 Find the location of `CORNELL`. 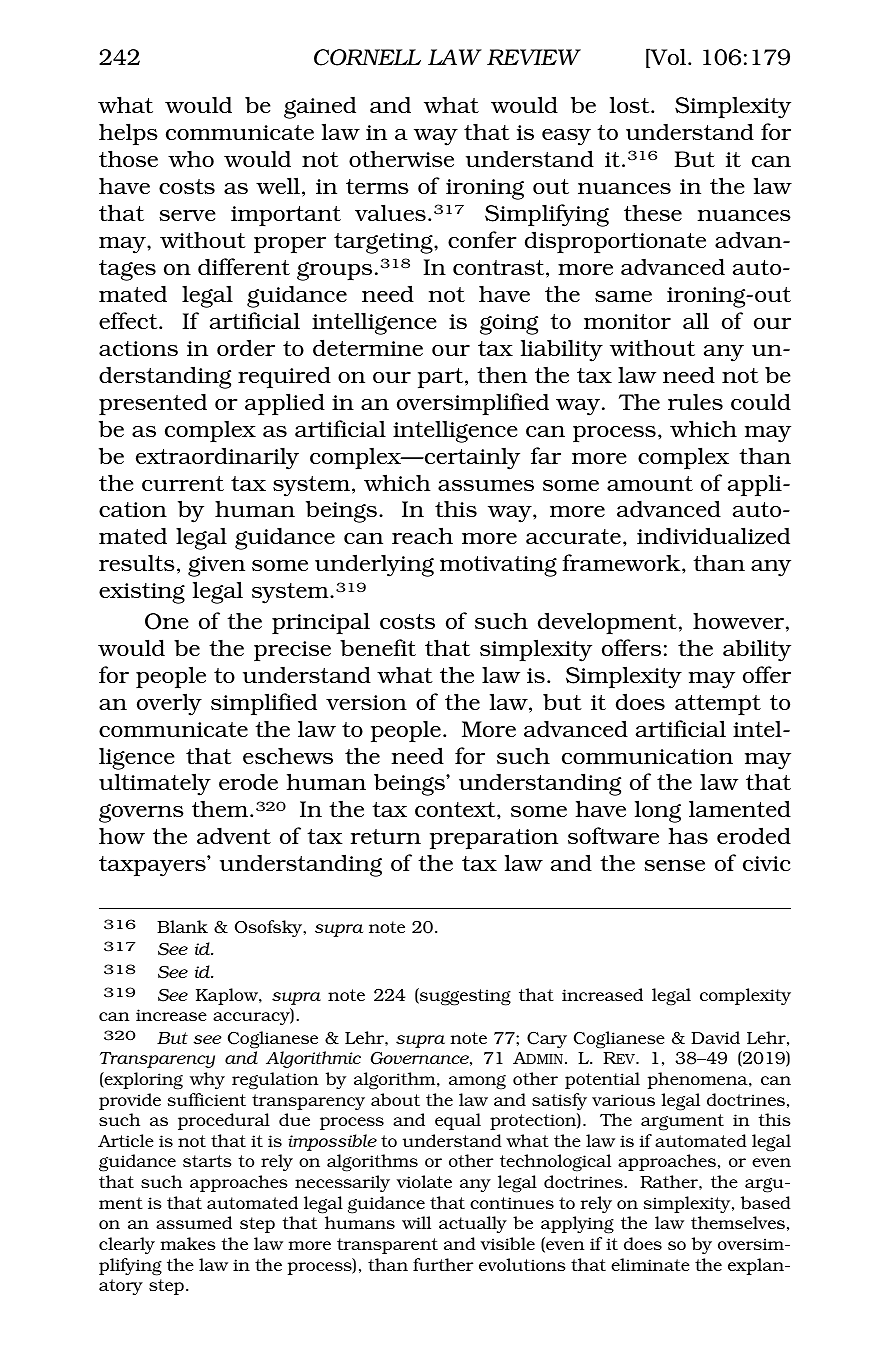

CORNELL is located at coordinates (367, 57).
